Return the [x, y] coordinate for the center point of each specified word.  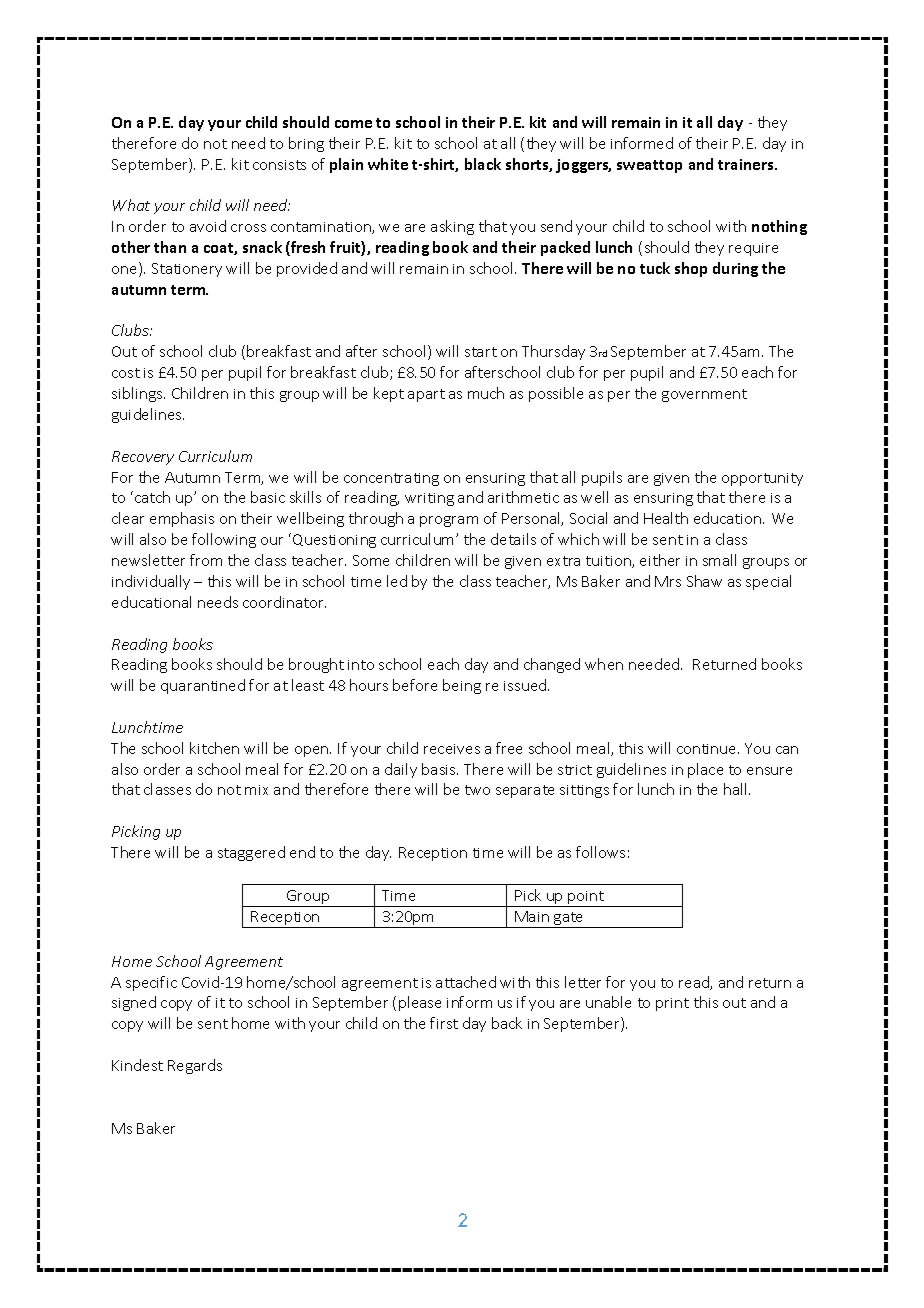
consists [279, 165]
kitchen [214, 748]
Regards [195, 1066]
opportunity [762, 479]
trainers [747, 164]
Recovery [143, 458]
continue [708, 749]
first [444, 1023]
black [483, 164]
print [672, 1004]
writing [429, 499]
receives [452, 749]
